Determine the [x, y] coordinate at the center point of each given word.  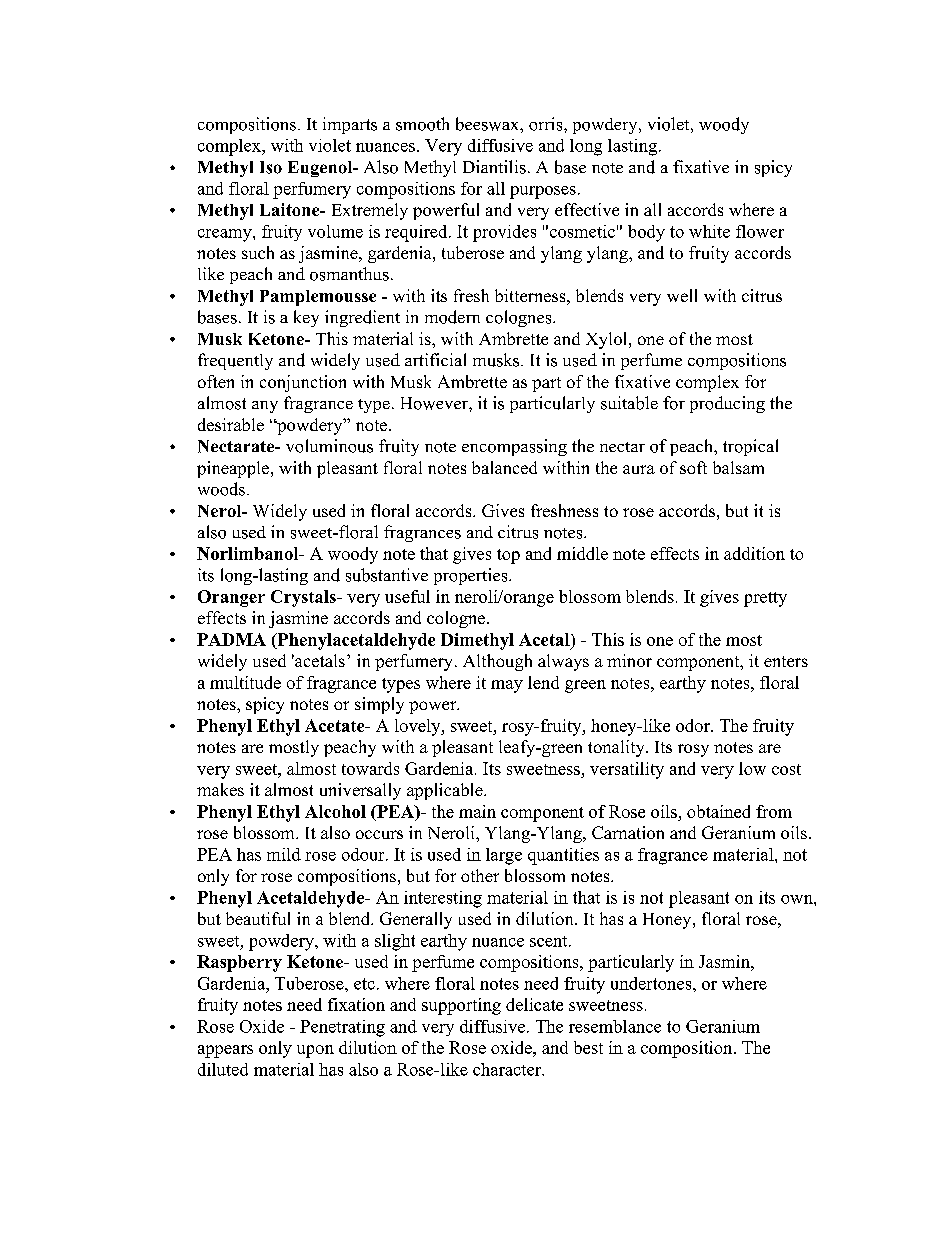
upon [315, 1051]
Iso [271, 167]
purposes [543, 192]
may [507, 686]
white [709, 231]
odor [694, 725]
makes [220, 789]
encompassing [514, 447]
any [265, 407]
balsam [738, 467]
